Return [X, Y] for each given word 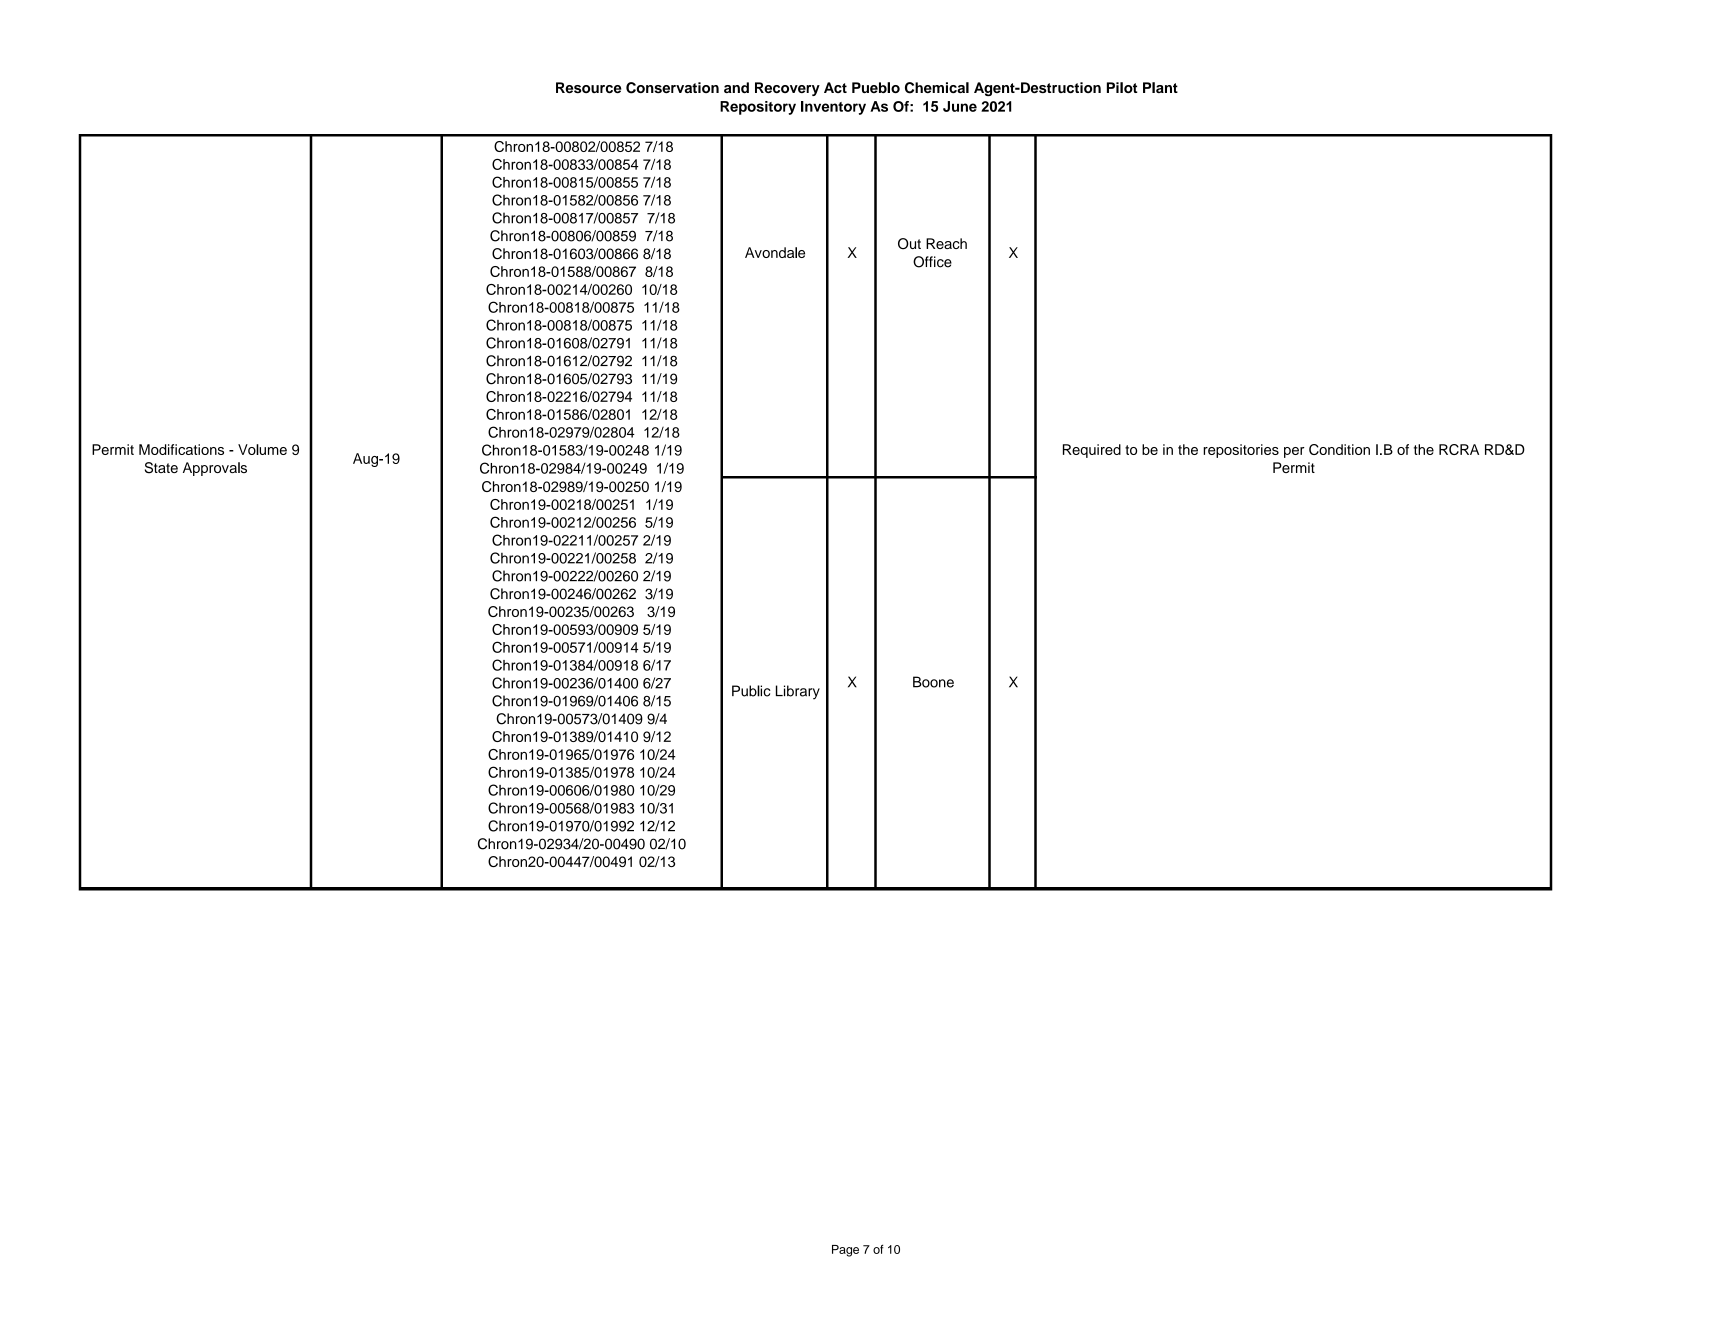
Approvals [215, 469]
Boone [933, 682]
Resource [588, 87]
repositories [1241, 451]
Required [1092, 451]
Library [798, 692]
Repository [758, 108]
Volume [262, 449]
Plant [1160, 87]
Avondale [775, 252]
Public [751, 691]
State [161, 468]
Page [845, 1251]
